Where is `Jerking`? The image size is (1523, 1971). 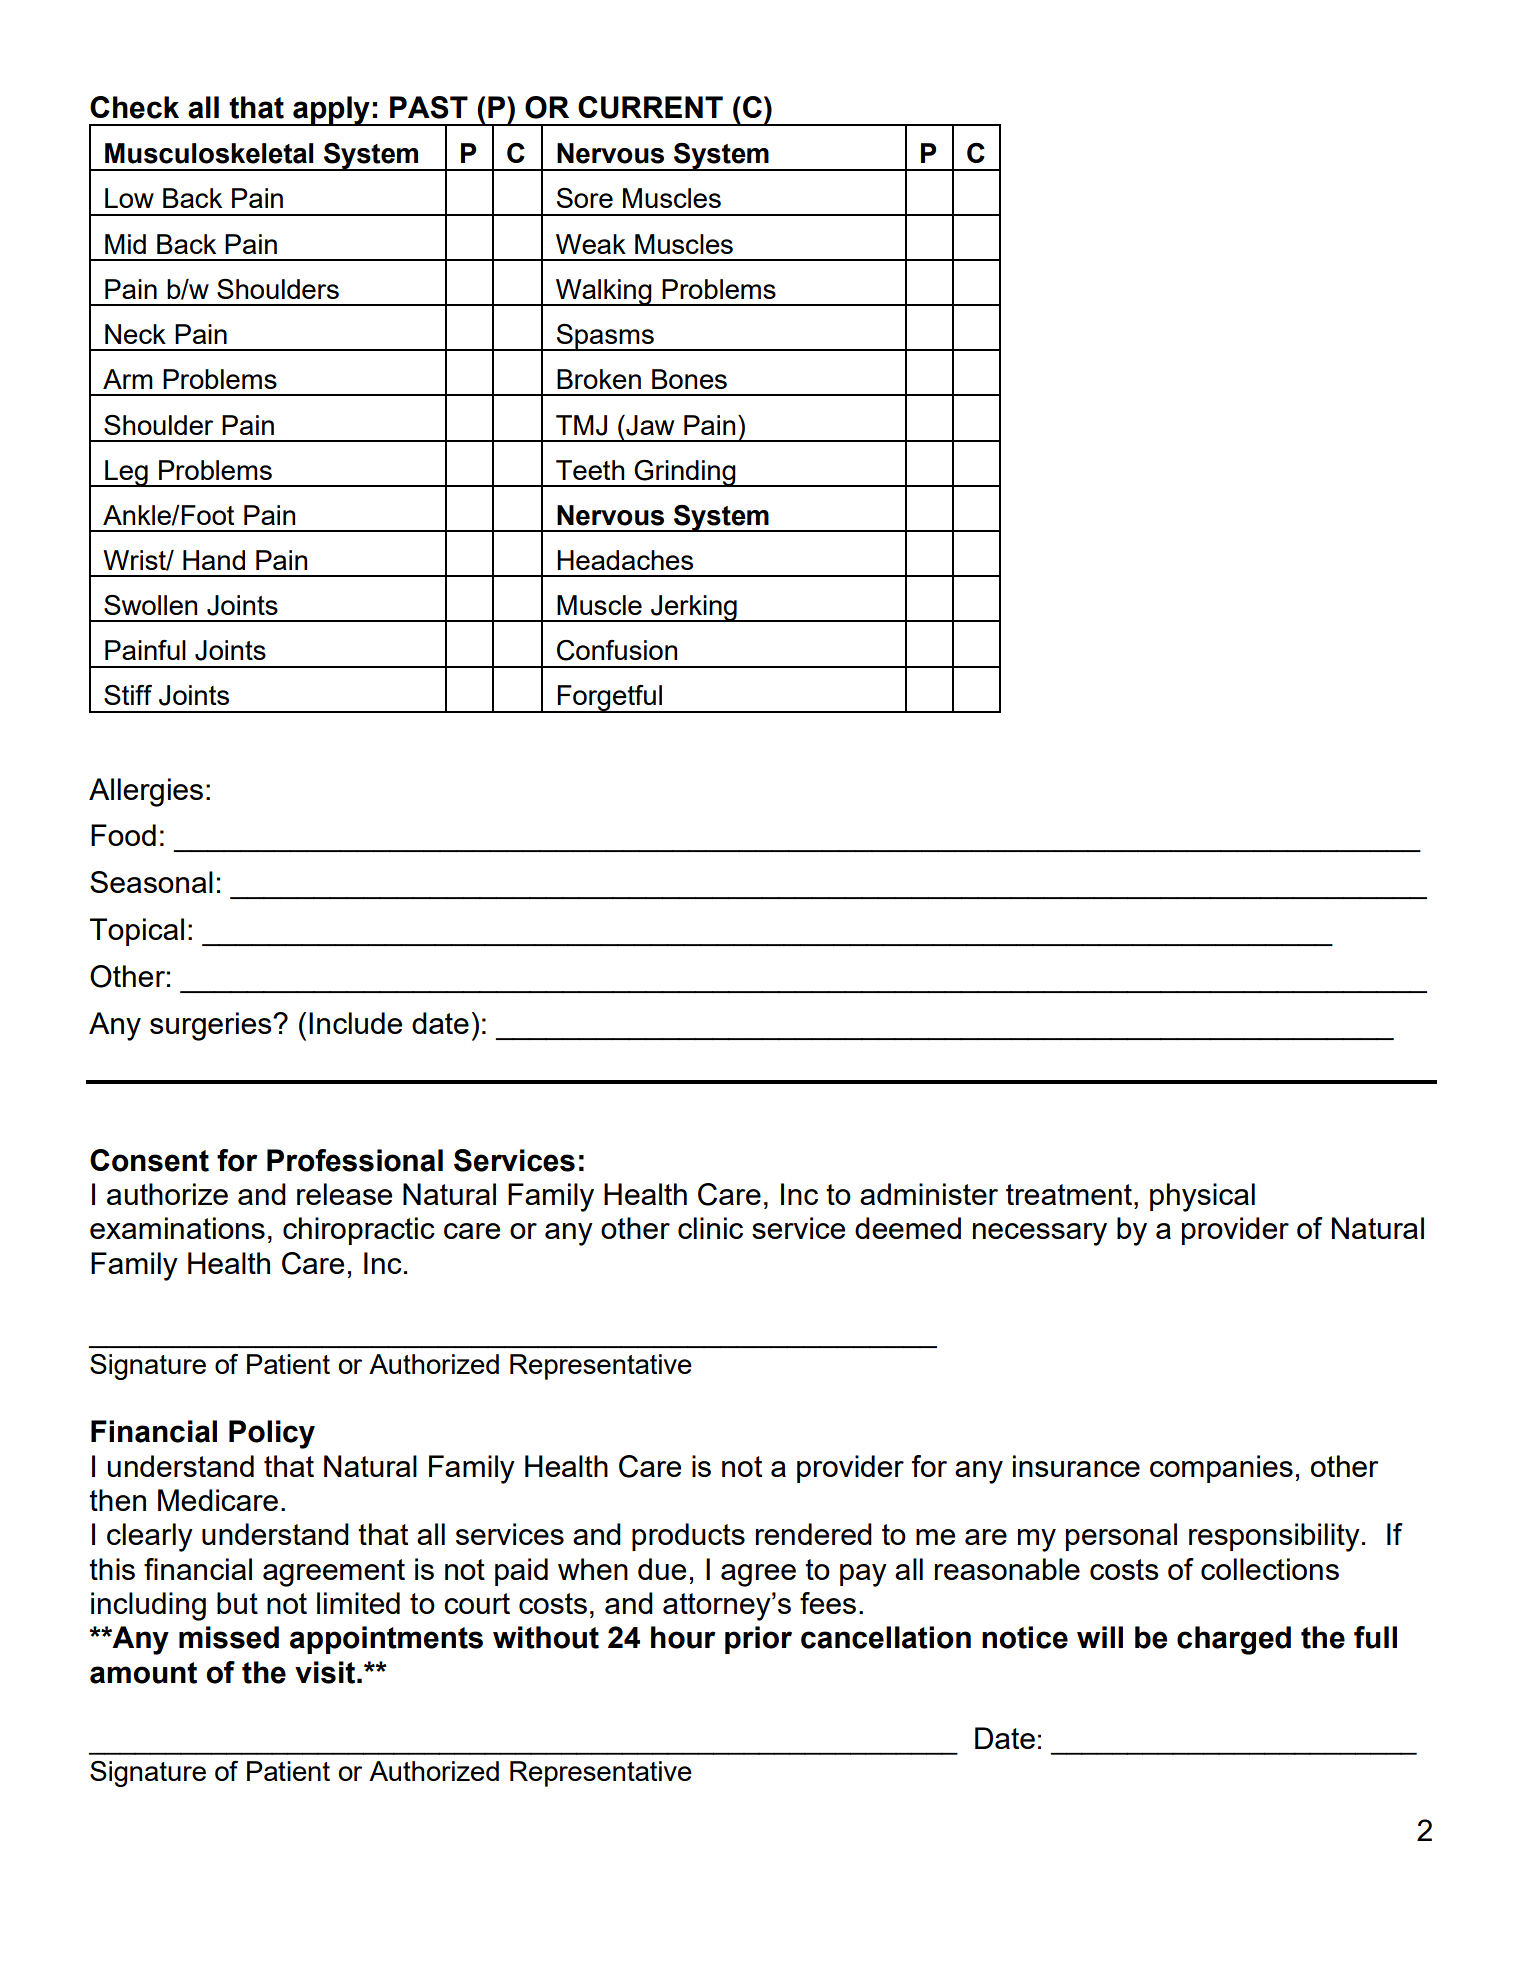
Jerking is located at coordinates (694, 608).
